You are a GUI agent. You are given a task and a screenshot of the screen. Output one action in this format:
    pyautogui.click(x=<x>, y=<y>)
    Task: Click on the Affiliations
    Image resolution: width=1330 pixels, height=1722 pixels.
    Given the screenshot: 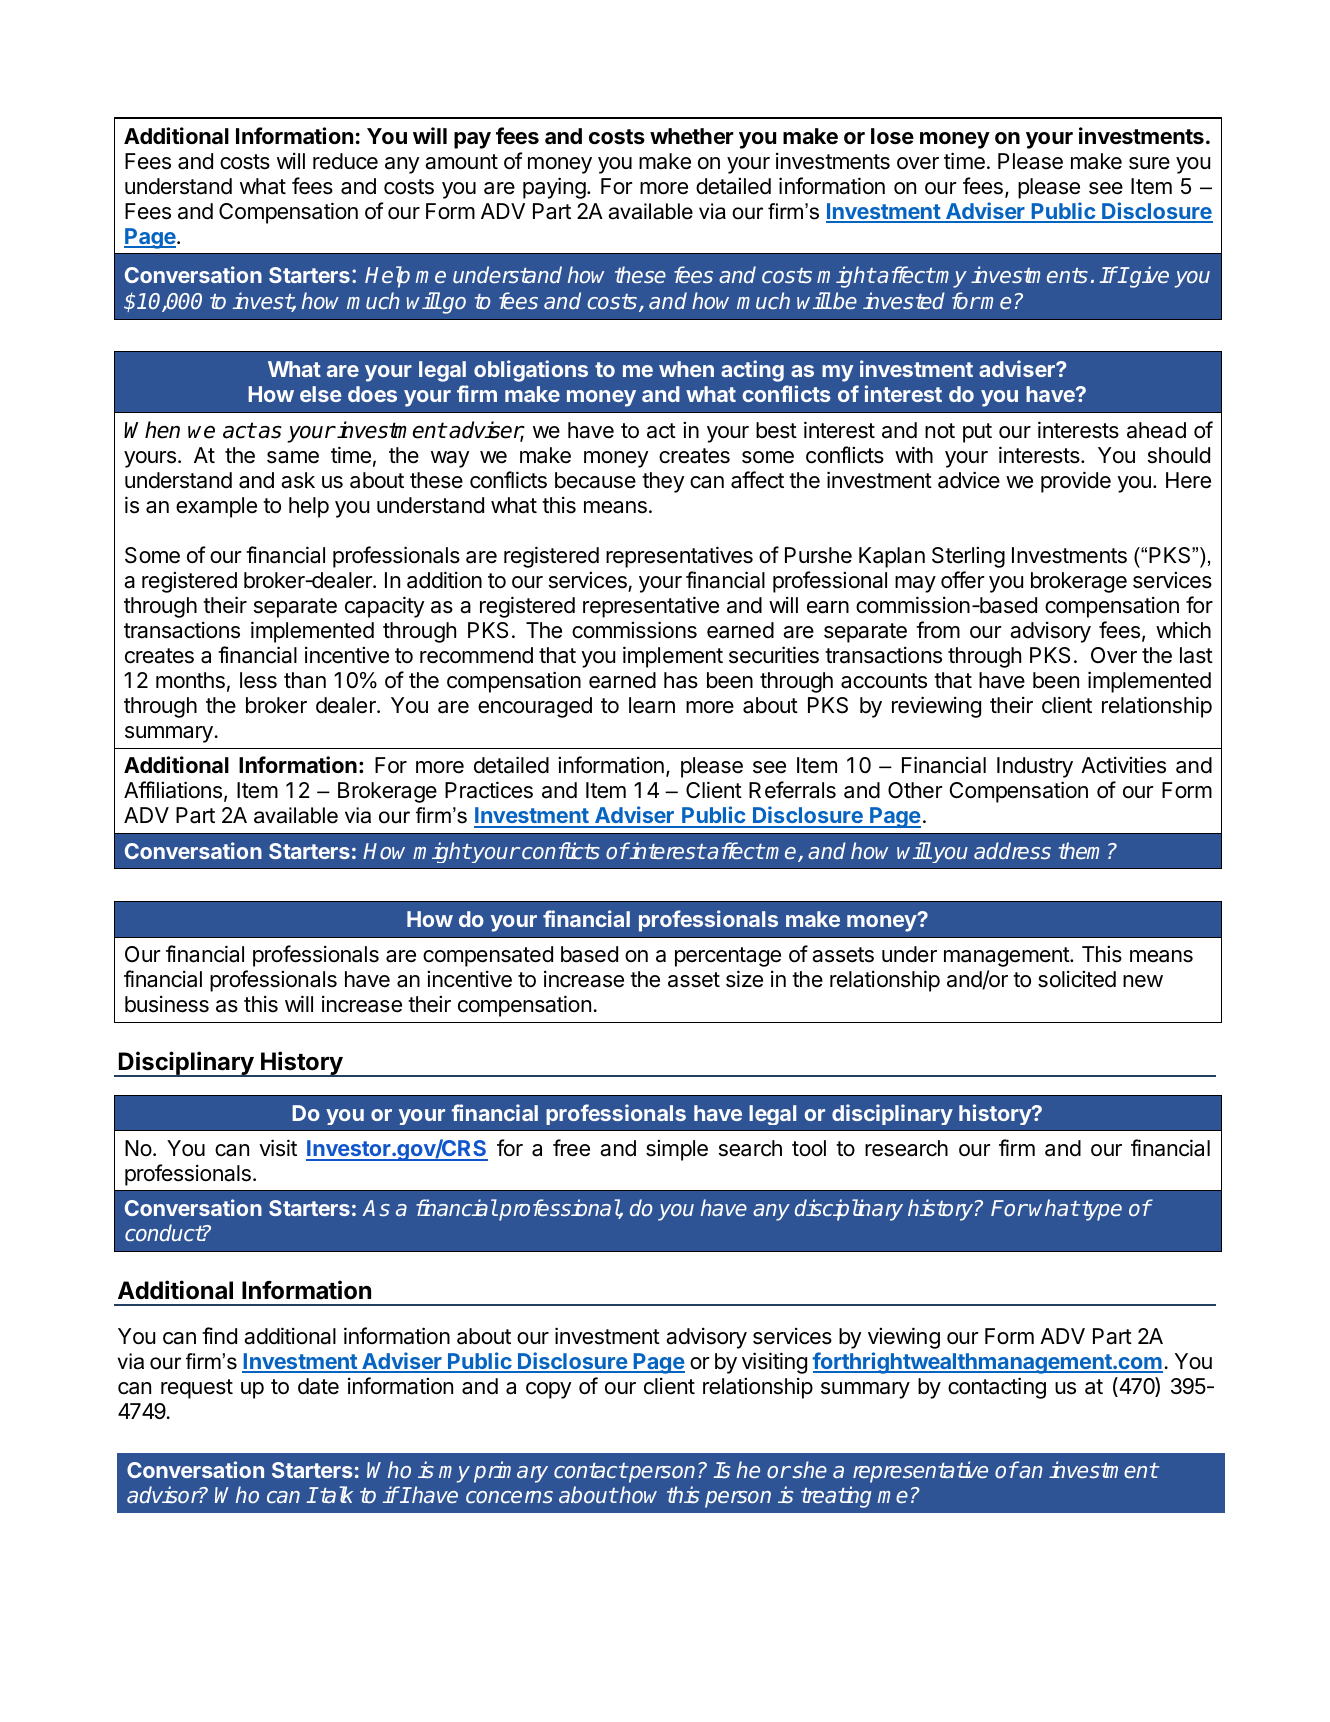 What is the action you would take?
    pyautogui.click(x=173, y=790)
